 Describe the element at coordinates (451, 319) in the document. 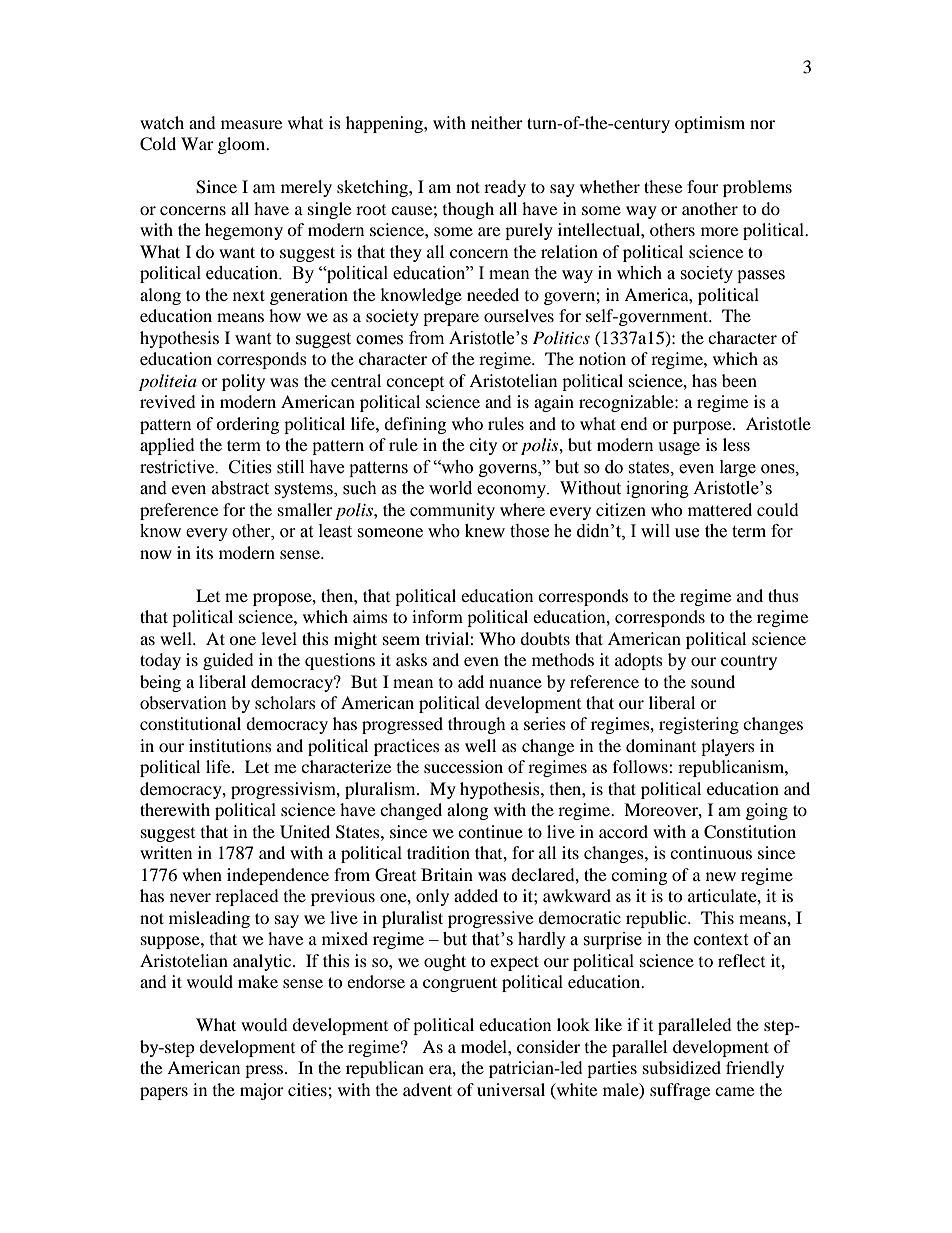

I see `prepare` at that location.
